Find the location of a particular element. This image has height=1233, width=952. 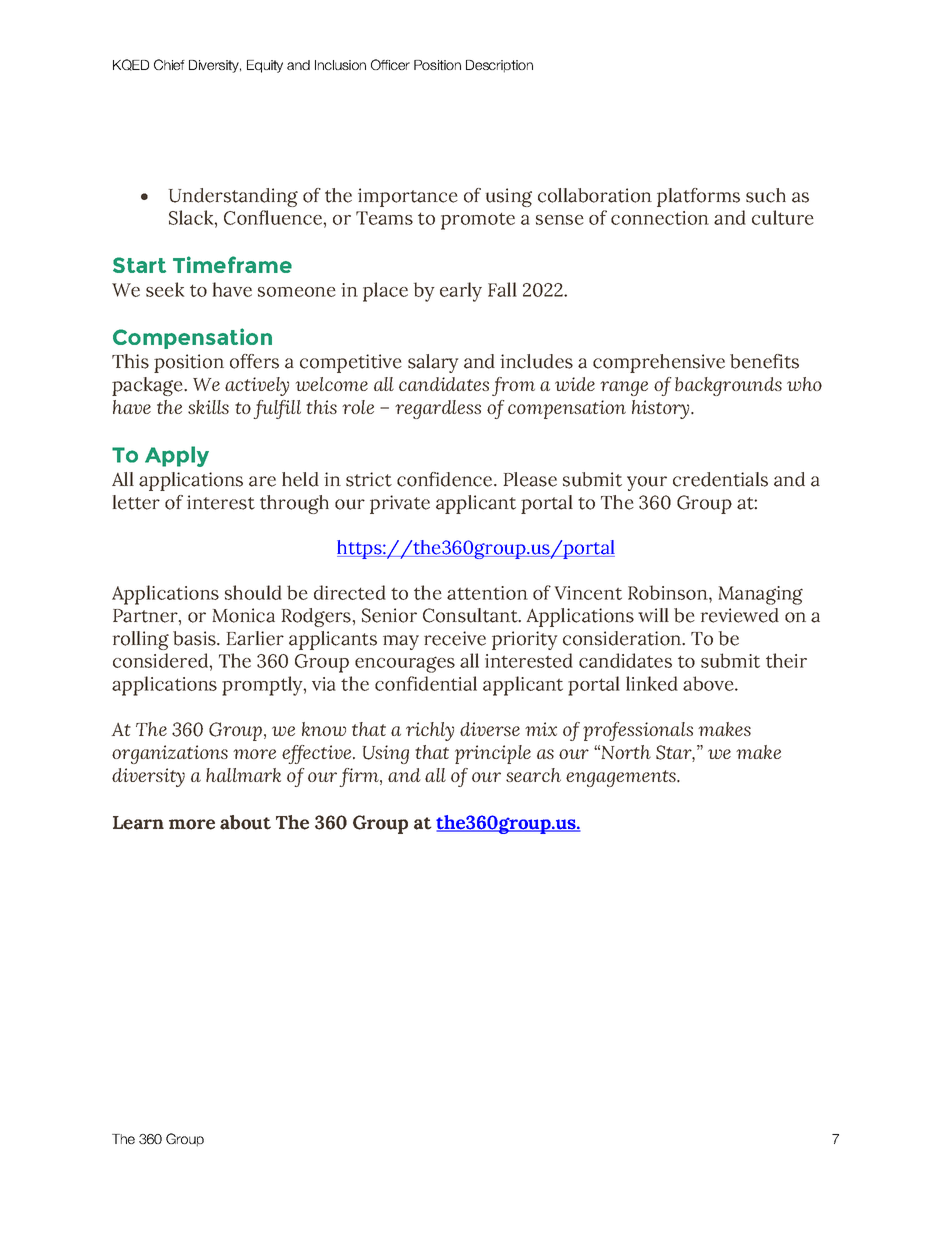

basis is located at coordinates (195, 638).
